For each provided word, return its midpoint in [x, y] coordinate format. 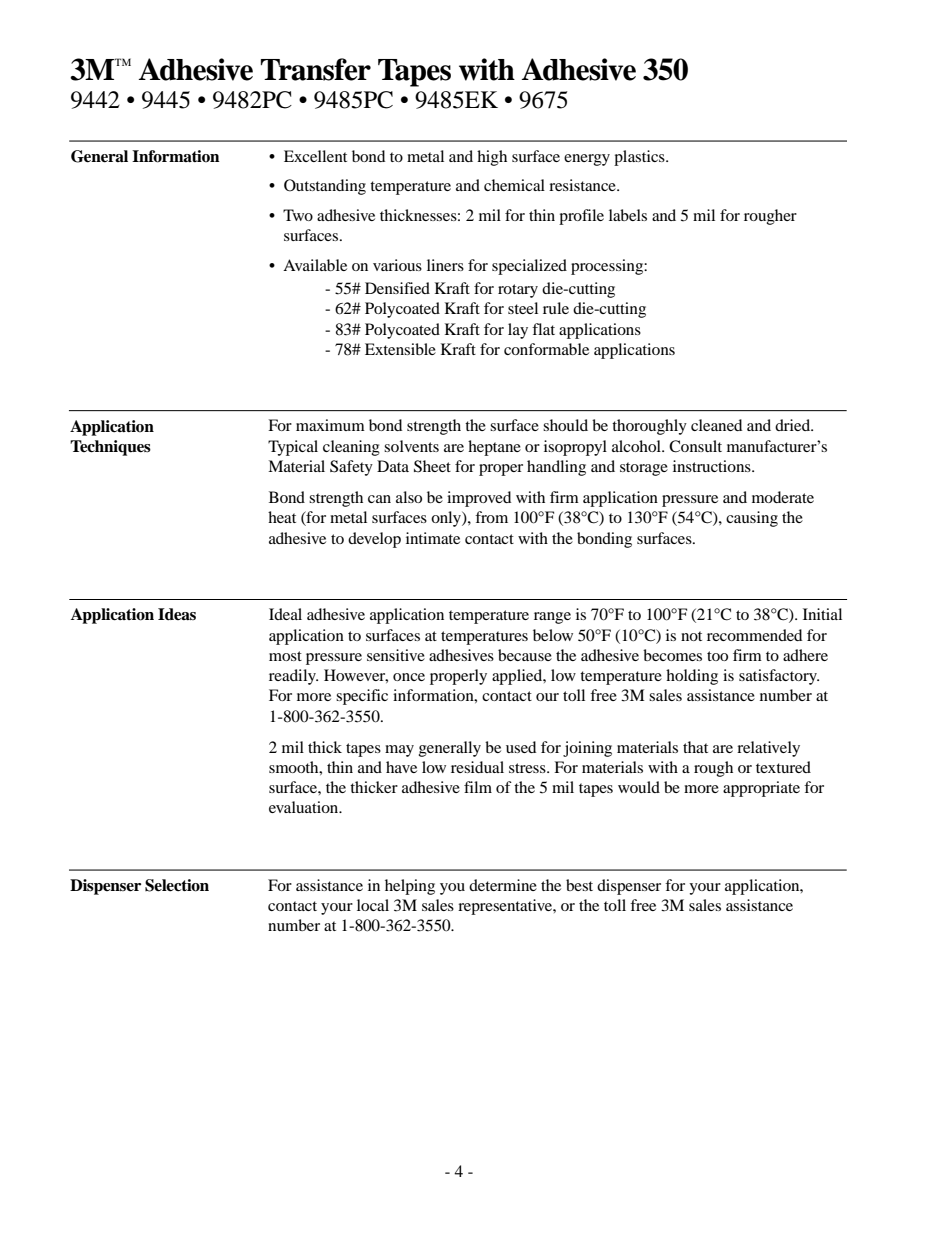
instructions [713, 466]
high [492, 158]
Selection [177, 885]
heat [282, 517]
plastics [640, 158]
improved [479, 499]
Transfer [316, 69]
